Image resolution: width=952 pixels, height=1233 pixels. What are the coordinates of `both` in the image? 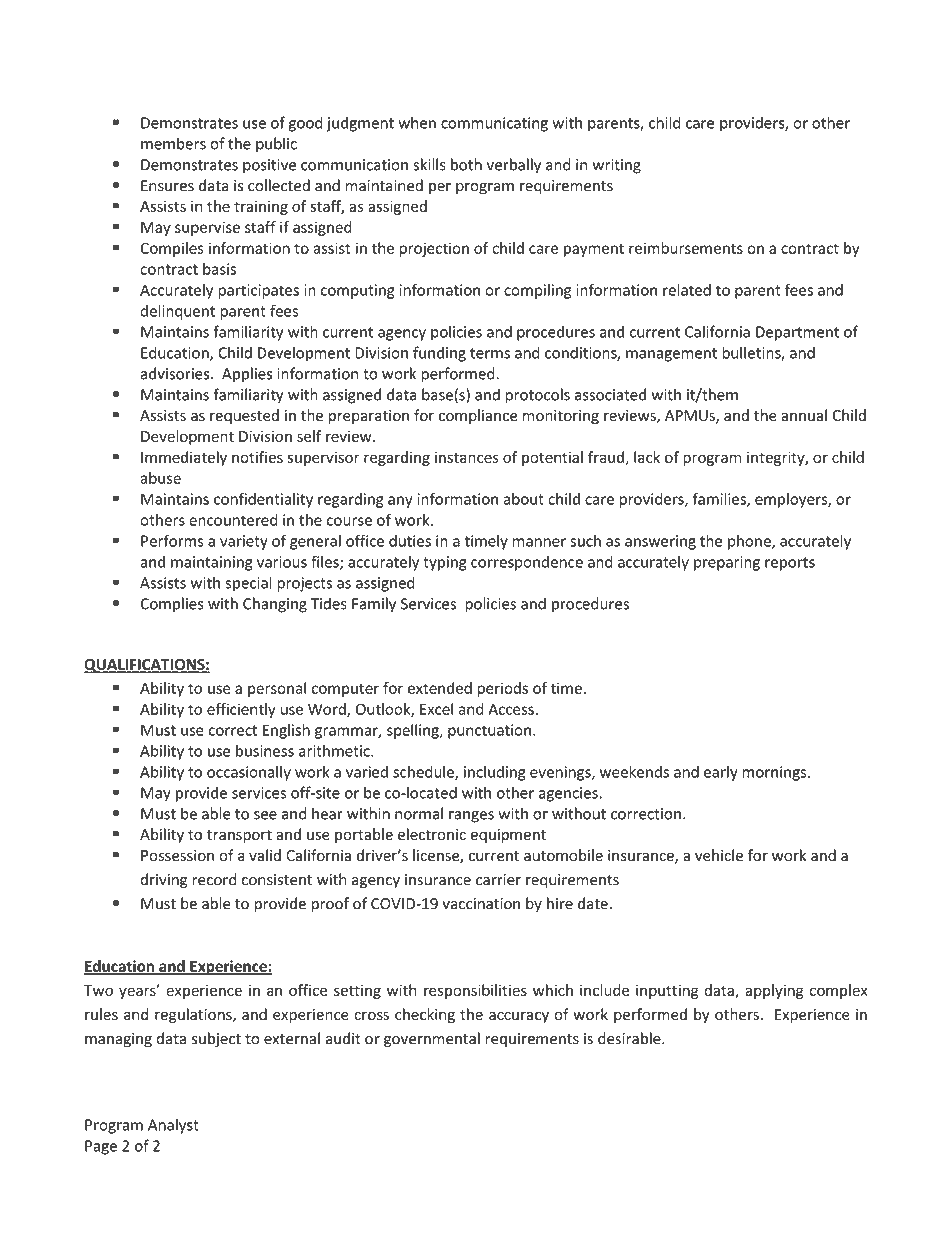 It's located at (466, 164).
